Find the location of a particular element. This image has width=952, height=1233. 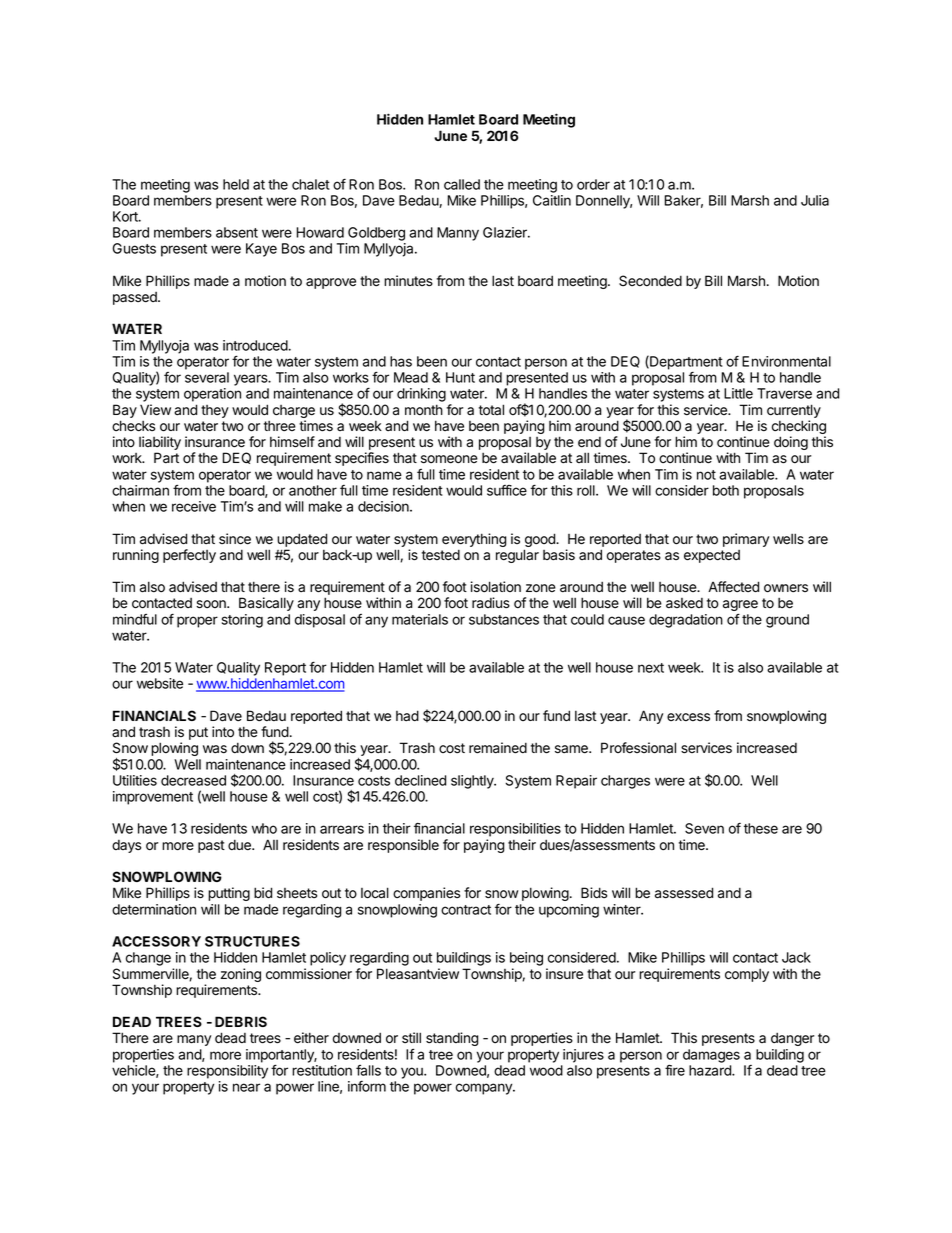

standing is located at coordinates (452, 1039).
